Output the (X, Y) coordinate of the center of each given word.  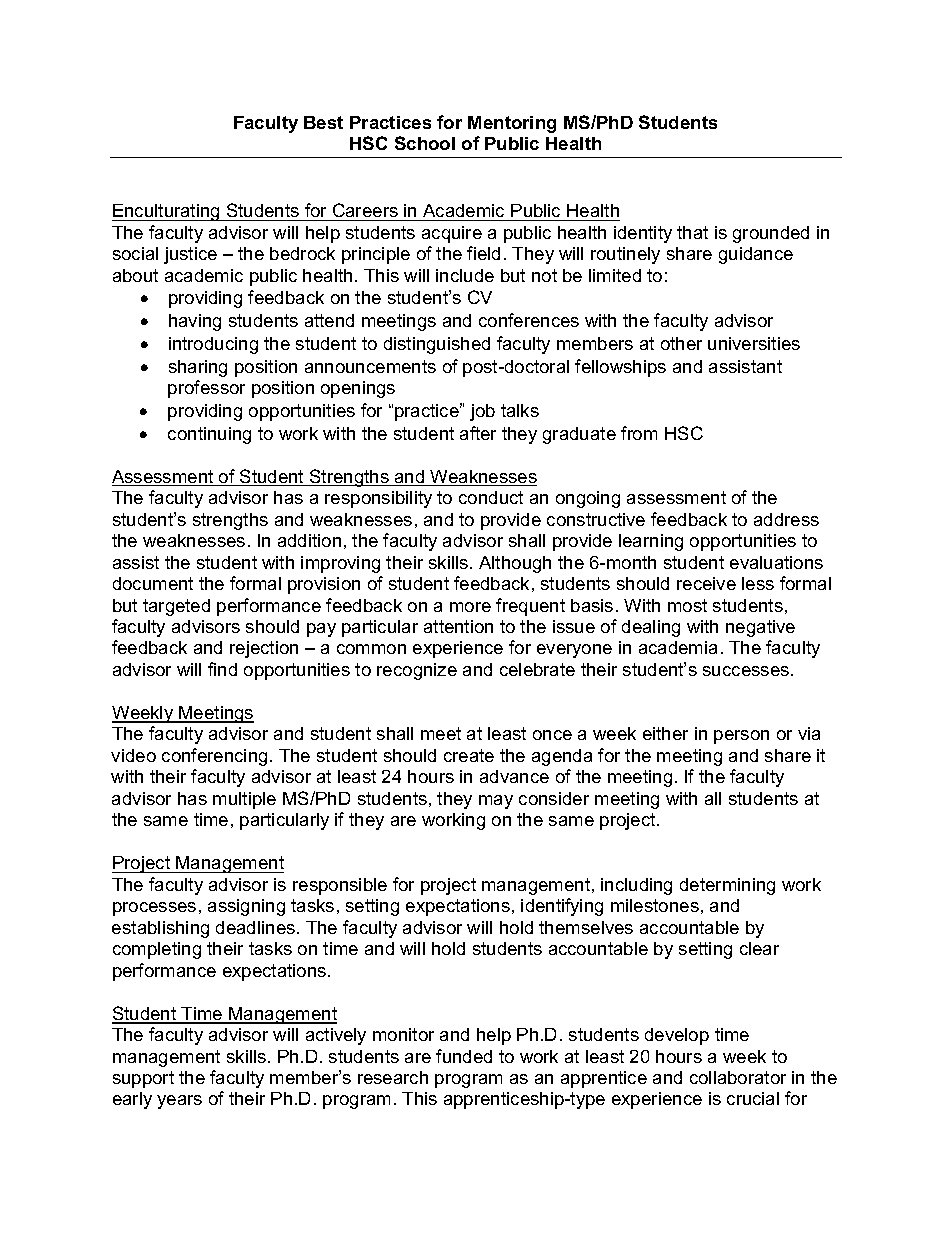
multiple (244, 800)
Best (323, 122)
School (425, 143)
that (692, 232)
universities (754, 343)
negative (760, 628)
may (496, 802)
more (470, 607)
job (482, 412)
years (179, 1102)
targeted (176, 607)
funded (464, 1056)
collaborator (738, 1077)
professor (206, 389)
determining (727, 886)
